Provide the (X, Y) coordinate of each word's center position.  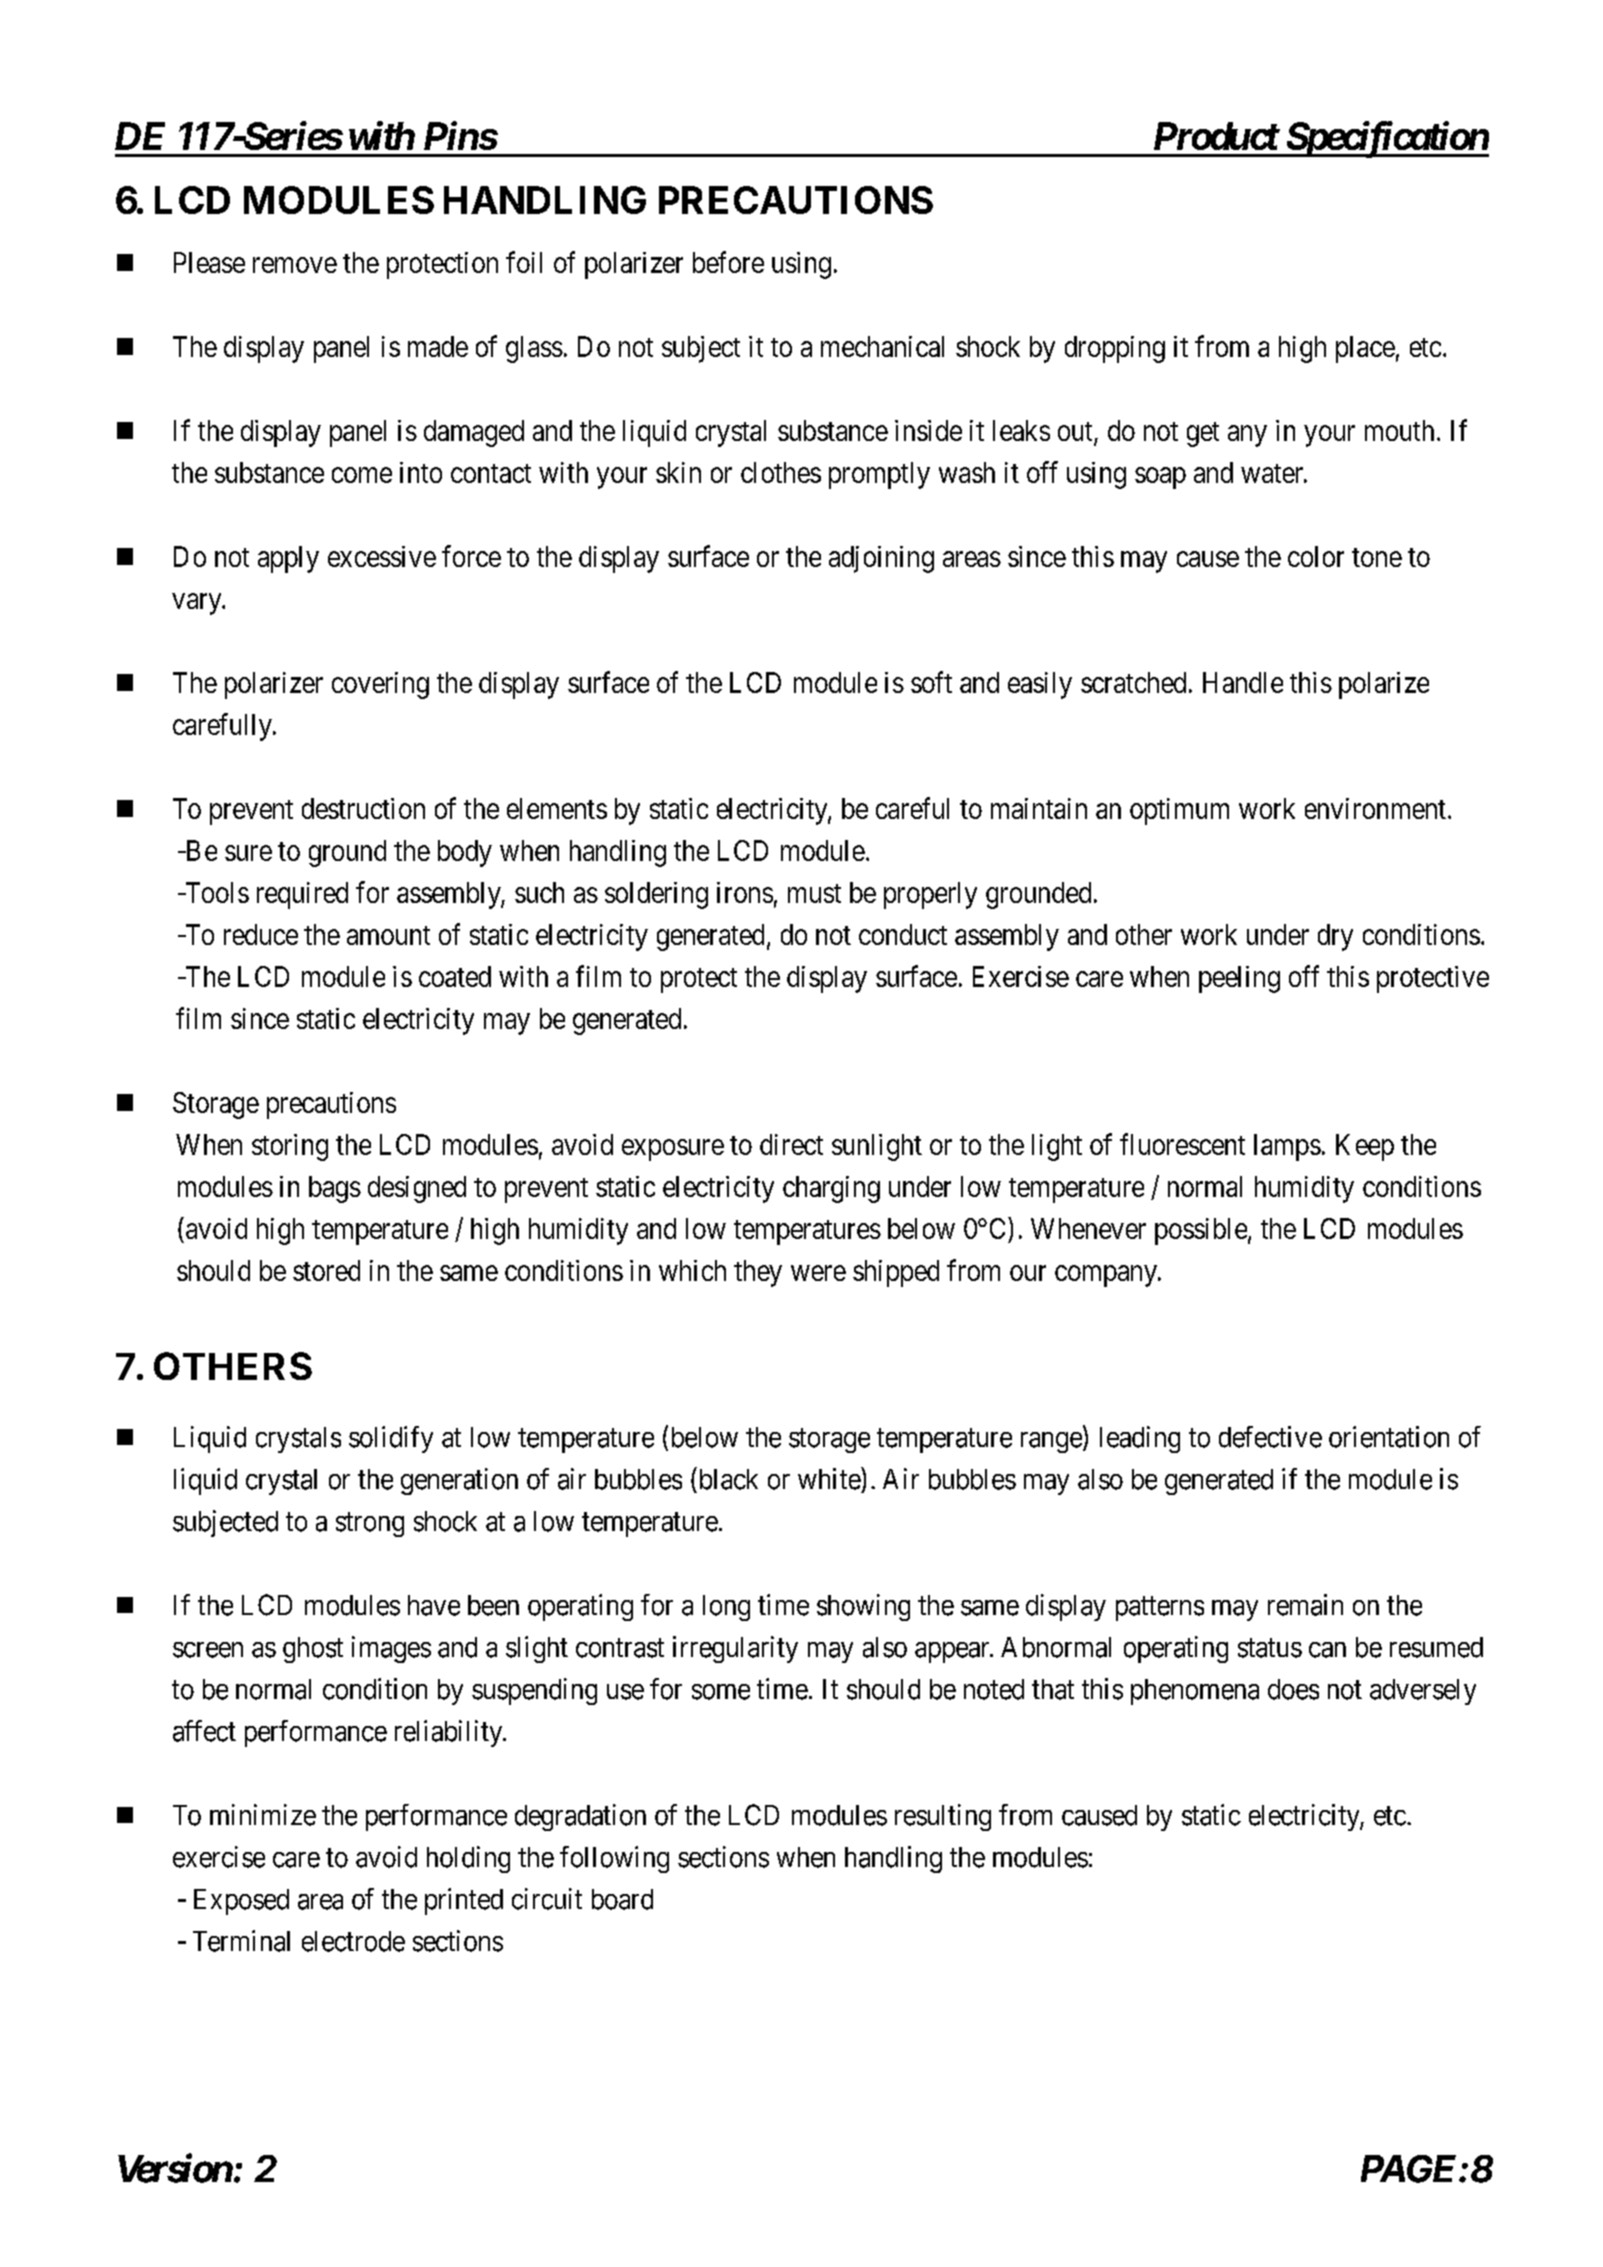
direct (791, 1144)
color (1316, 556)
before (728, 262)
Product (1216, 136)
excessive (382, 556)
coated (455, 976)
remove (295, 265)
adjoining (881, 559)
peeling (1239, 979)
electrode (353, 1941)
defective (1270, 1437)
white (830, 1478)
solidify (391, 1439)
